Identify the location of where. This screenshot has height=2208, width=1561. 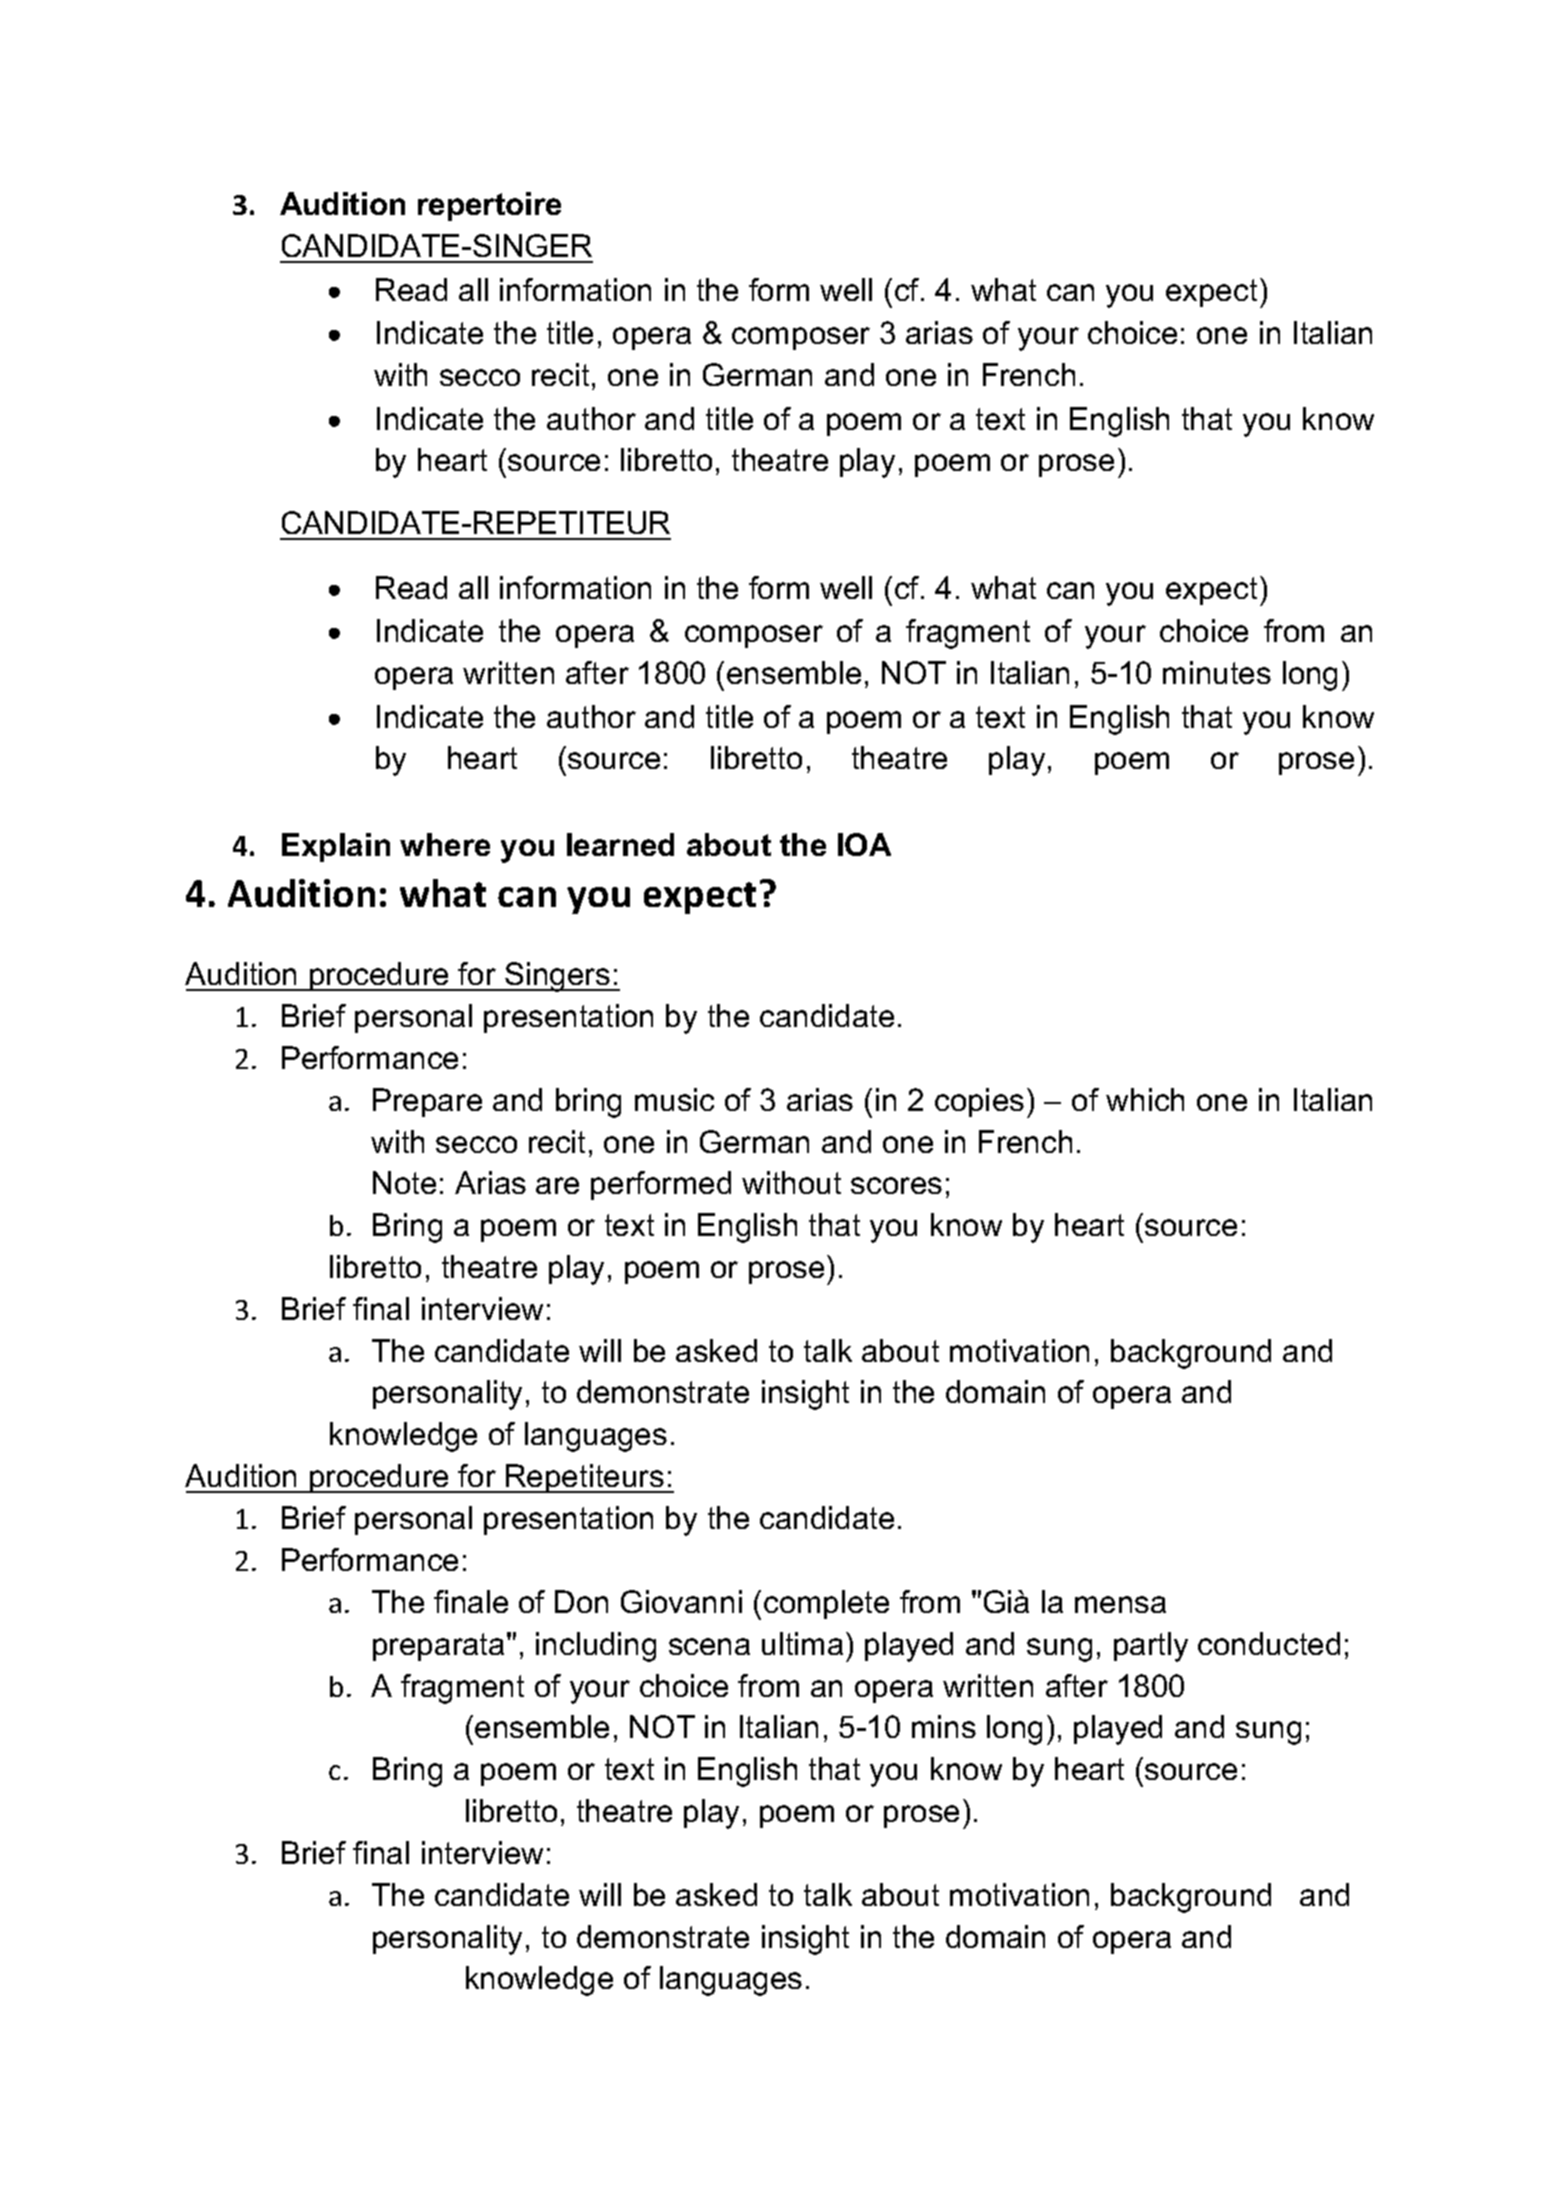
(445, 844).
